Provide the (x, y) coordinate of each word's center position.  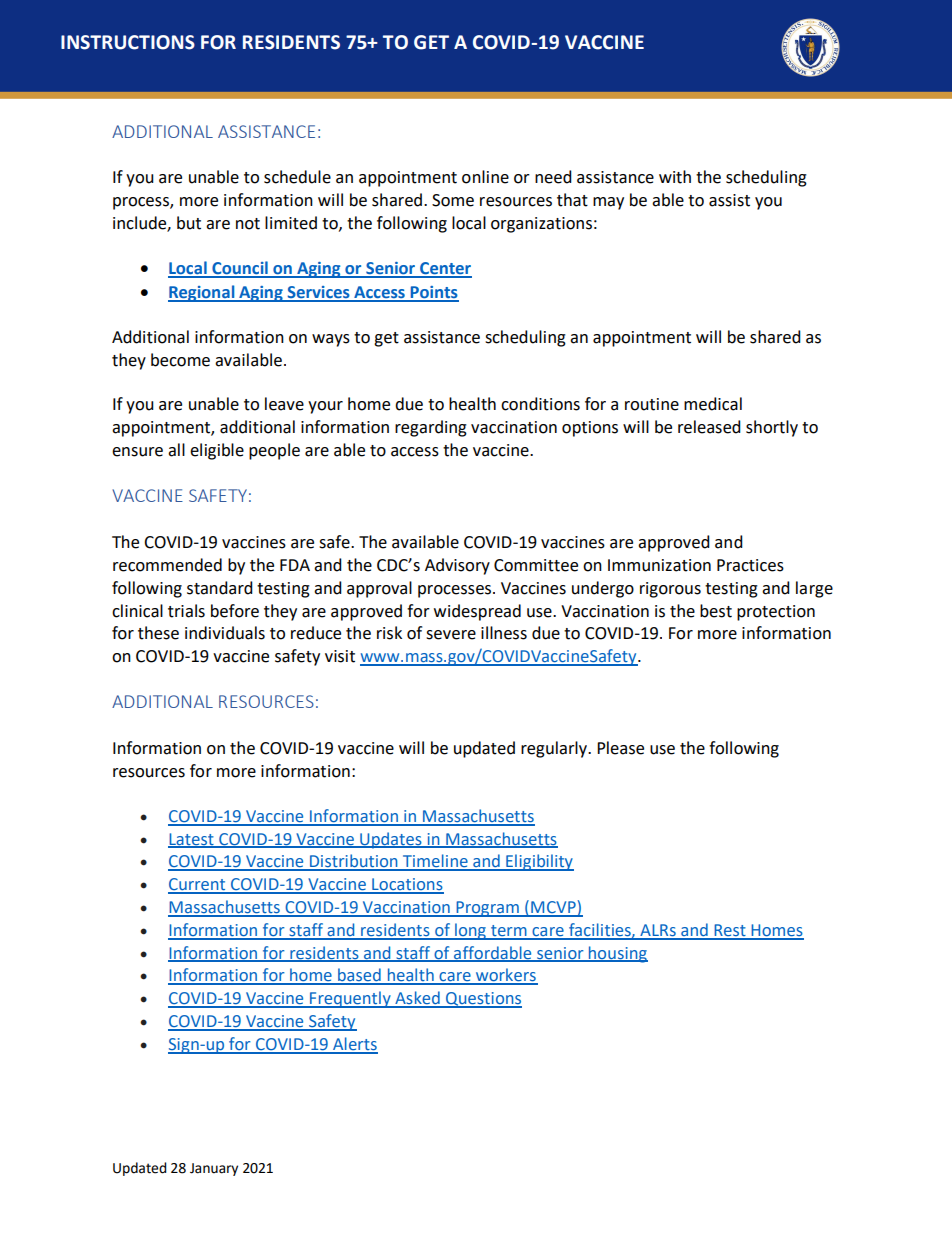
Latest (192, 840)
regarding (431, 428)
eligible (217, 451)
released (709, 427)
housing (617, 954)
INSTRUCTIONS (128, 42)
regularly (555, 749)
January (214, 1169)
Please (620, 748)
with (675, 177)
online (485, 177)
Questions (483, 1000)
